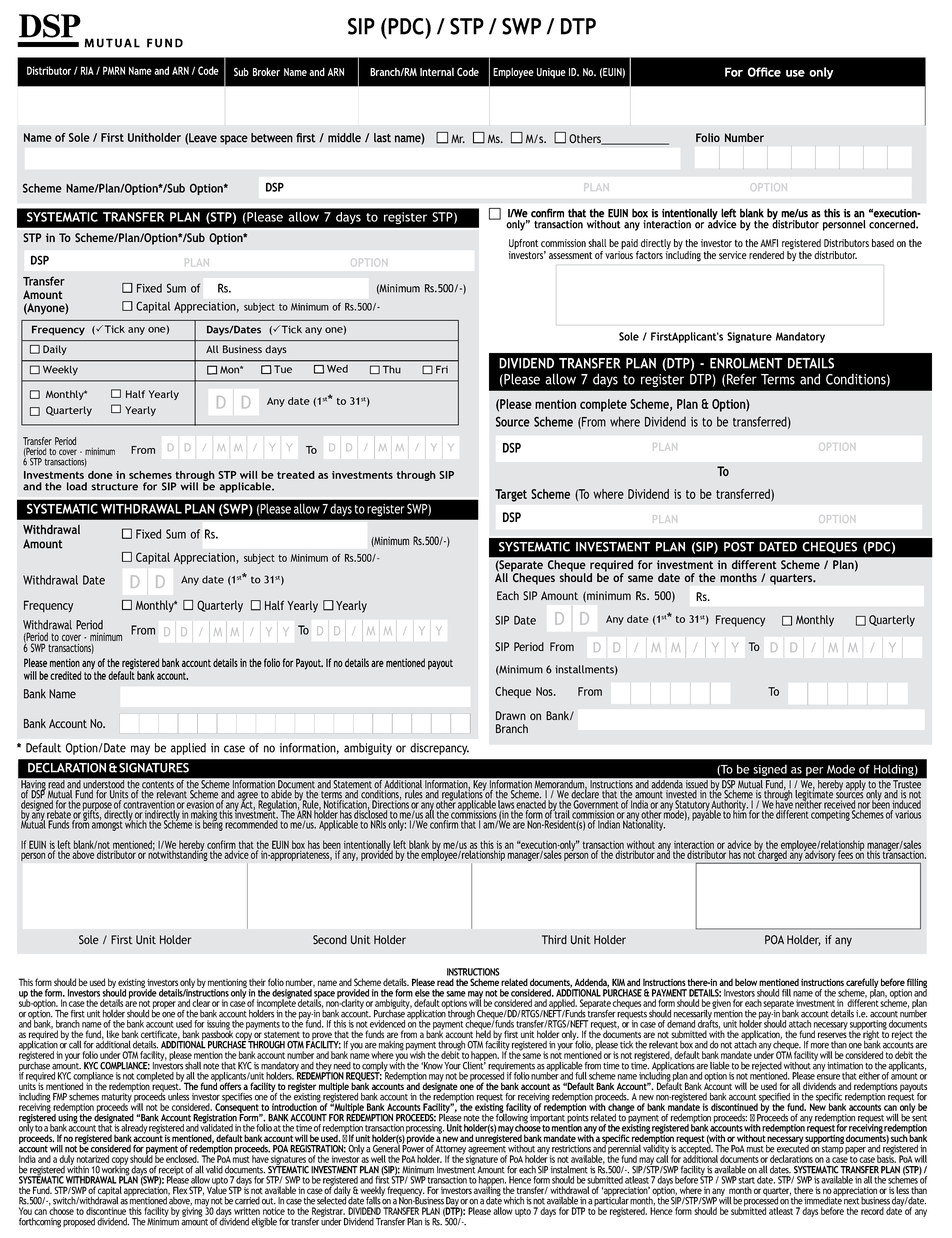 The height and width of the image is (1238, 952). Describe the element at coordinates (266, 71) in the image. I see `Broker` at that location.
